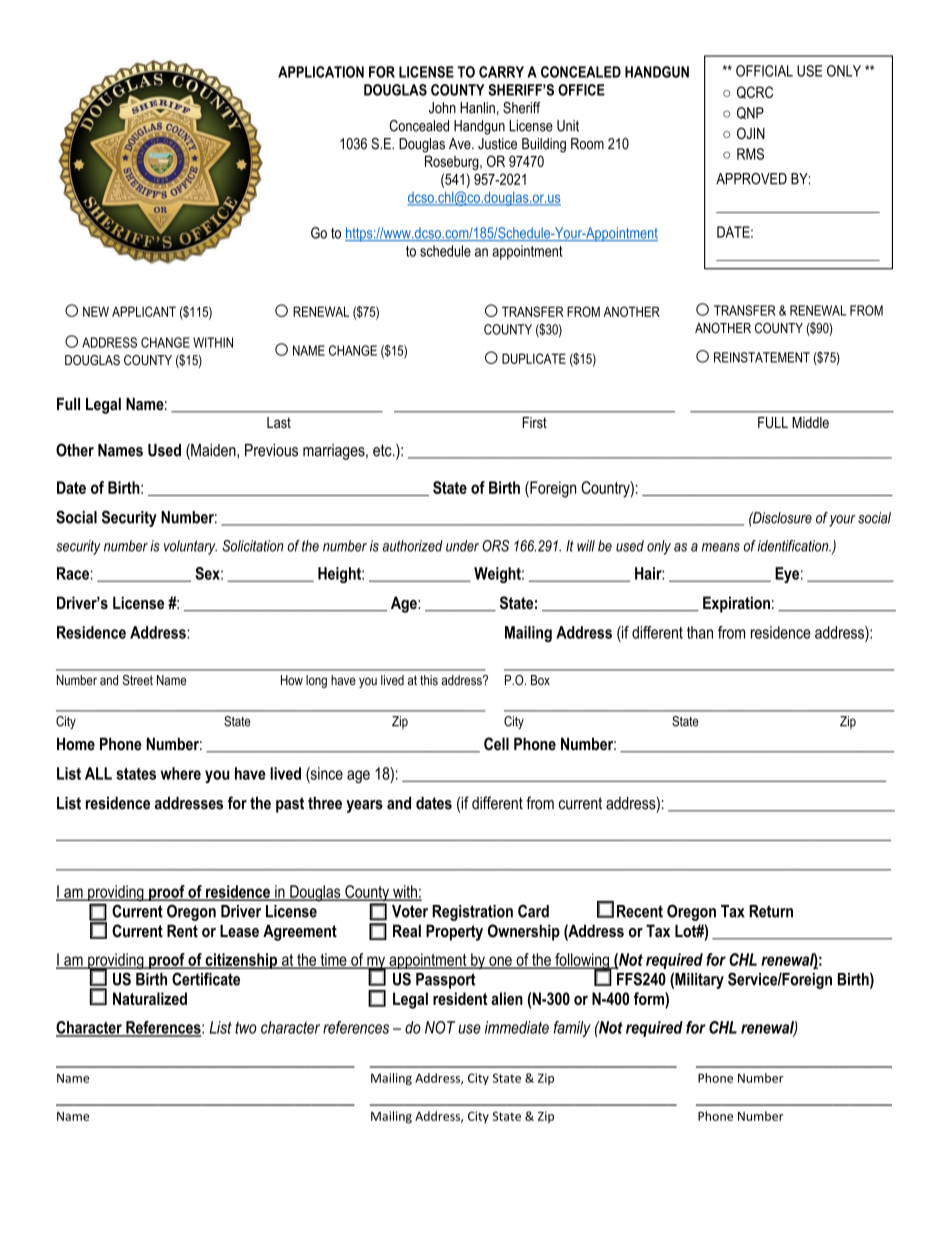 The height and width of the screenshot is (1233, 952). Describe the element at coordinates (190, 547) in the screenshot. I see `voluntary` at that location.
